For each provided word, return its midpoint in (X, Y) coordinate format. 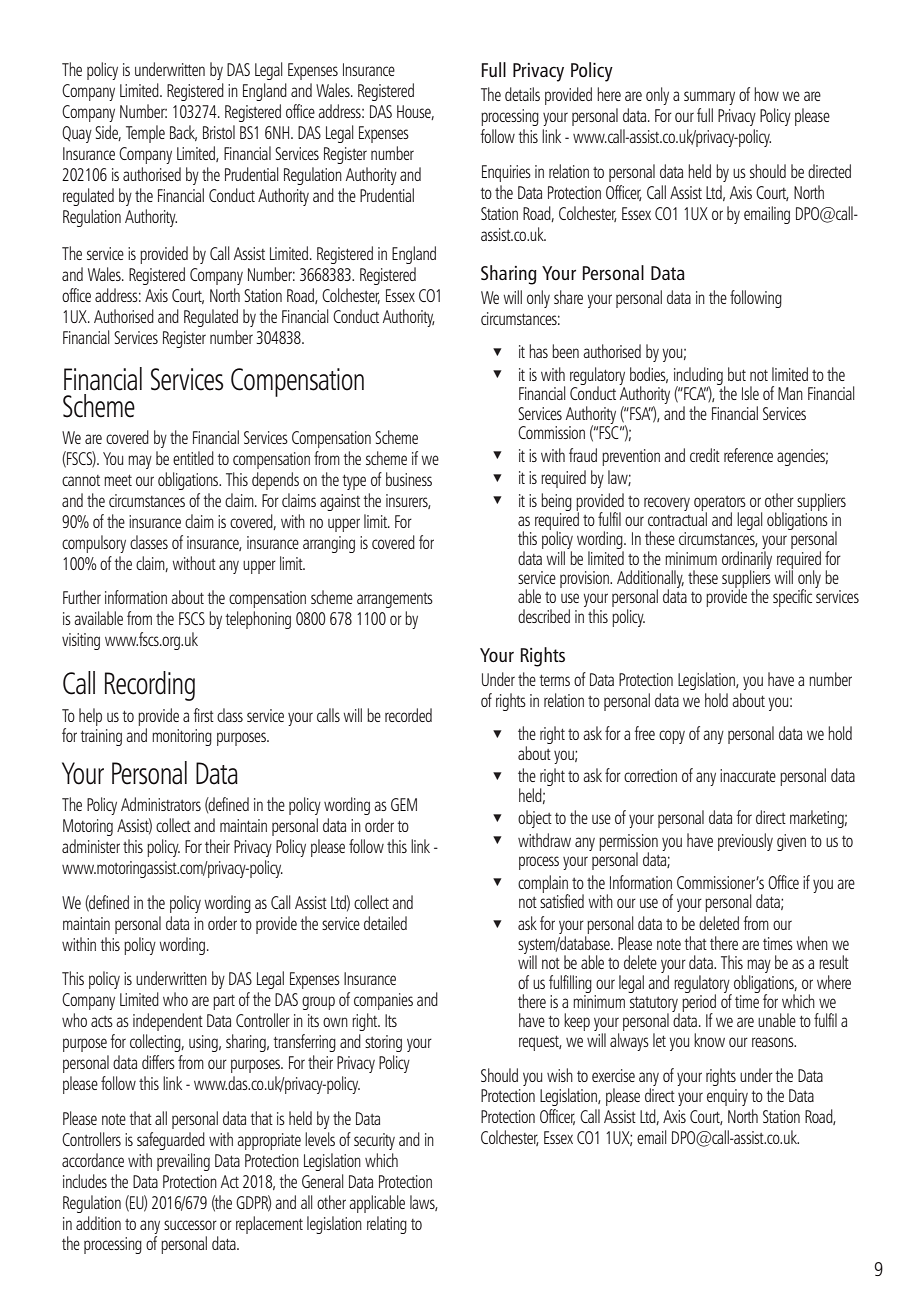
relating (387, 1225)
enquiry (727, 1097)
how (766, 94)
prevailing (183, 1162)
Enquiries (506, 173)
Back (183, 133)
